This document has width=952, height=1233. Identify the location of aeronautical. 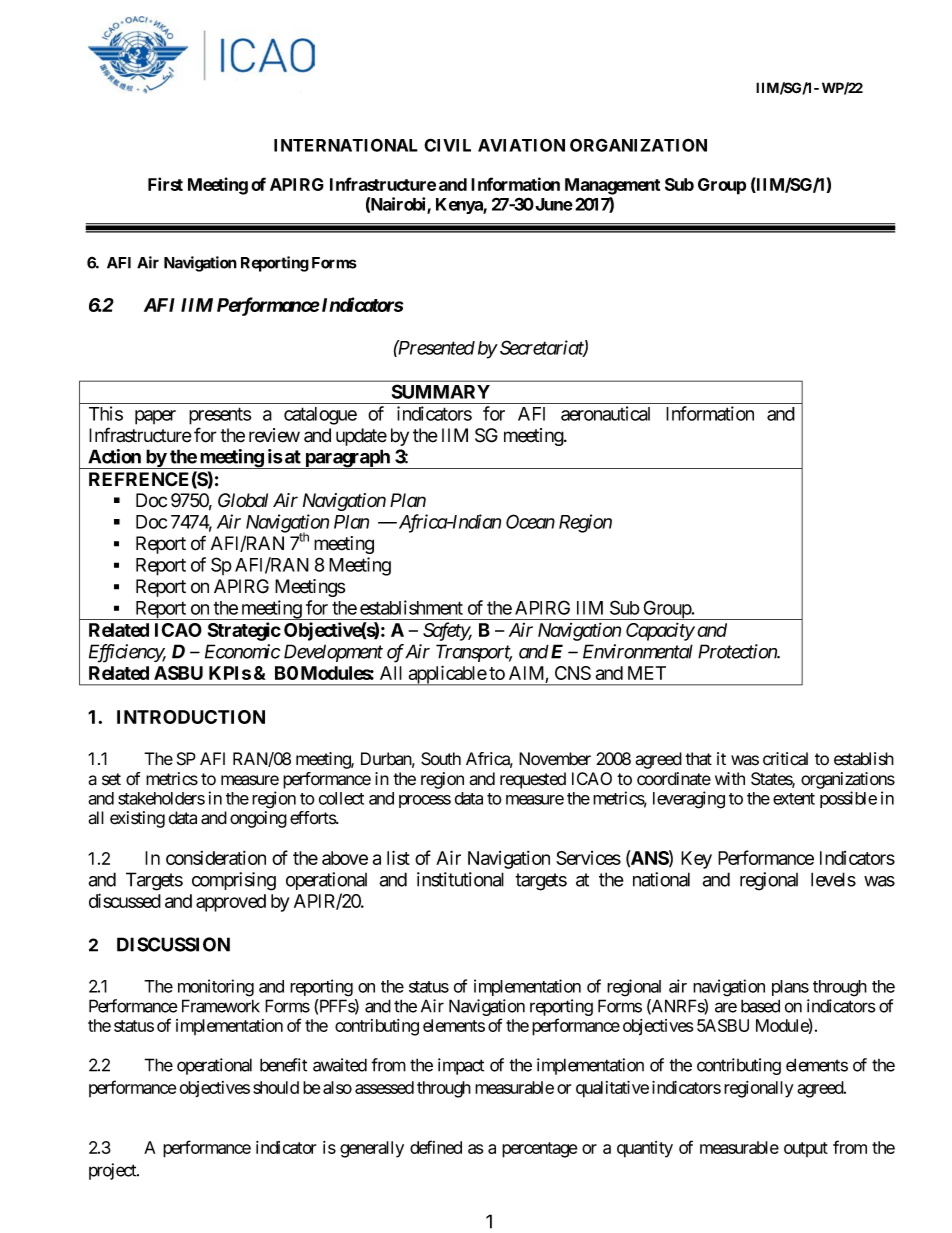
(605, 413).
